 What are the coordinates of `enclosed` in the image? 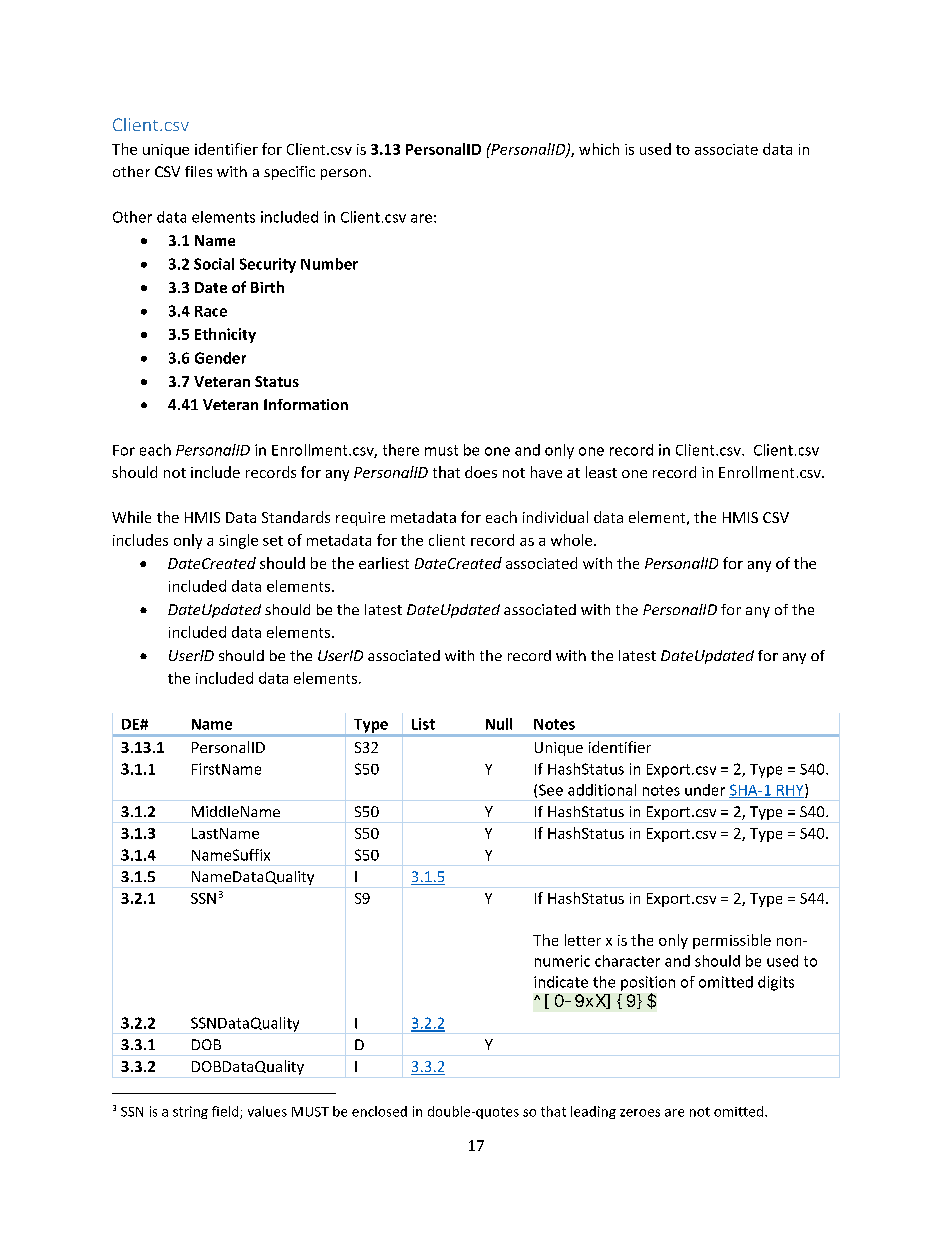 It's located at (379, 1111).
